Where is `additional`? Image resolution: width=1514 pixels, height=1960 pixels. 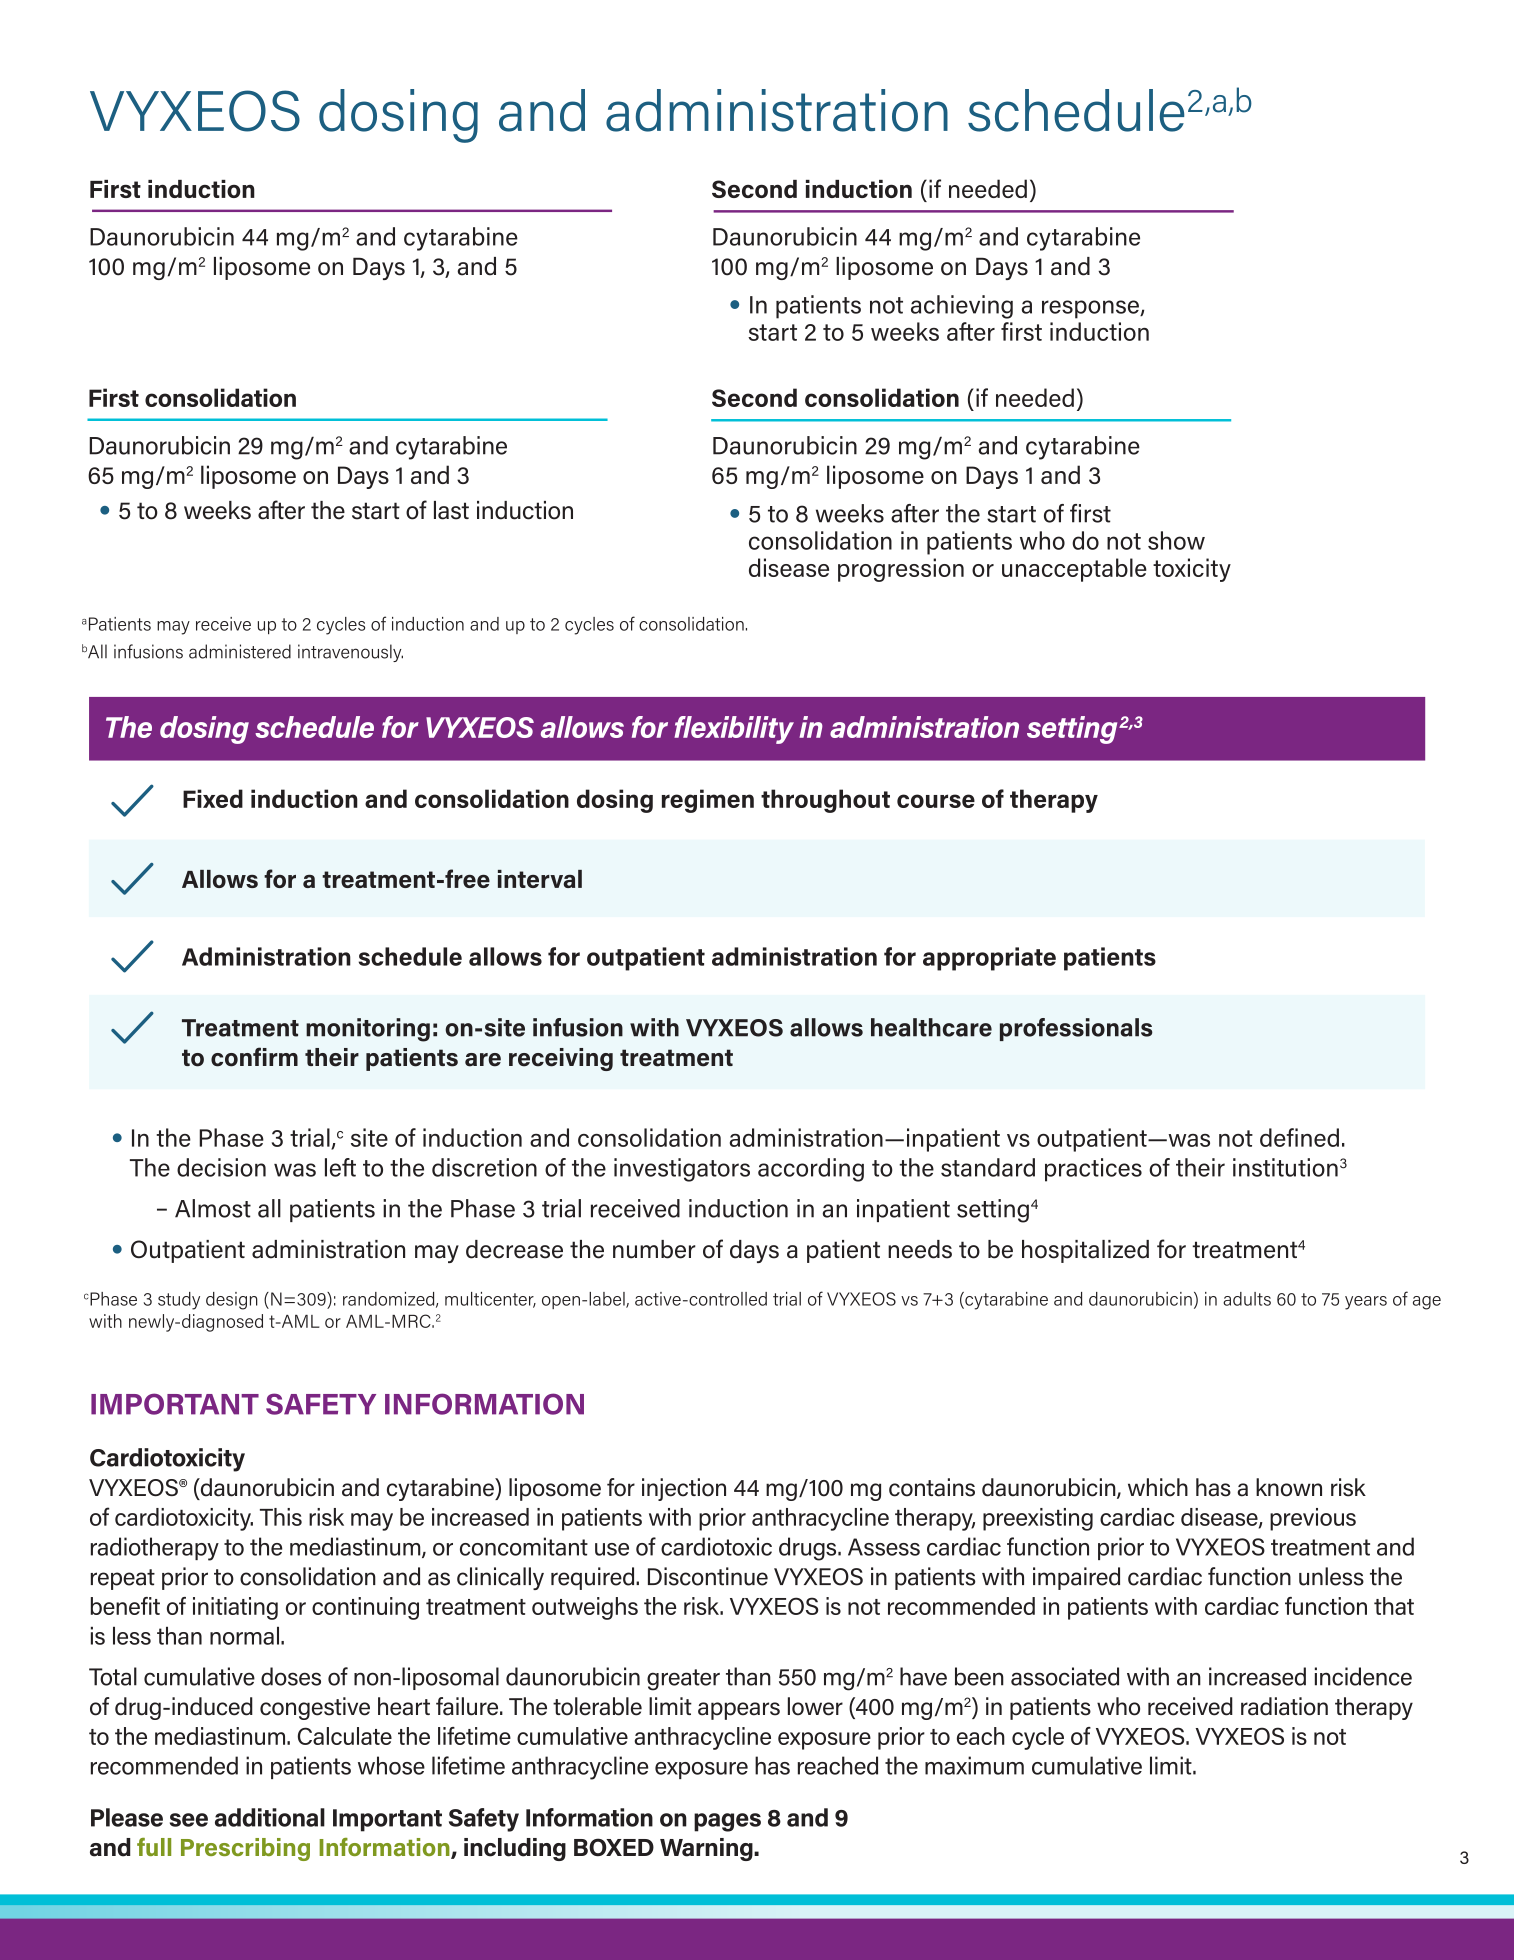 additional is located at coordinates (270, 1817).
